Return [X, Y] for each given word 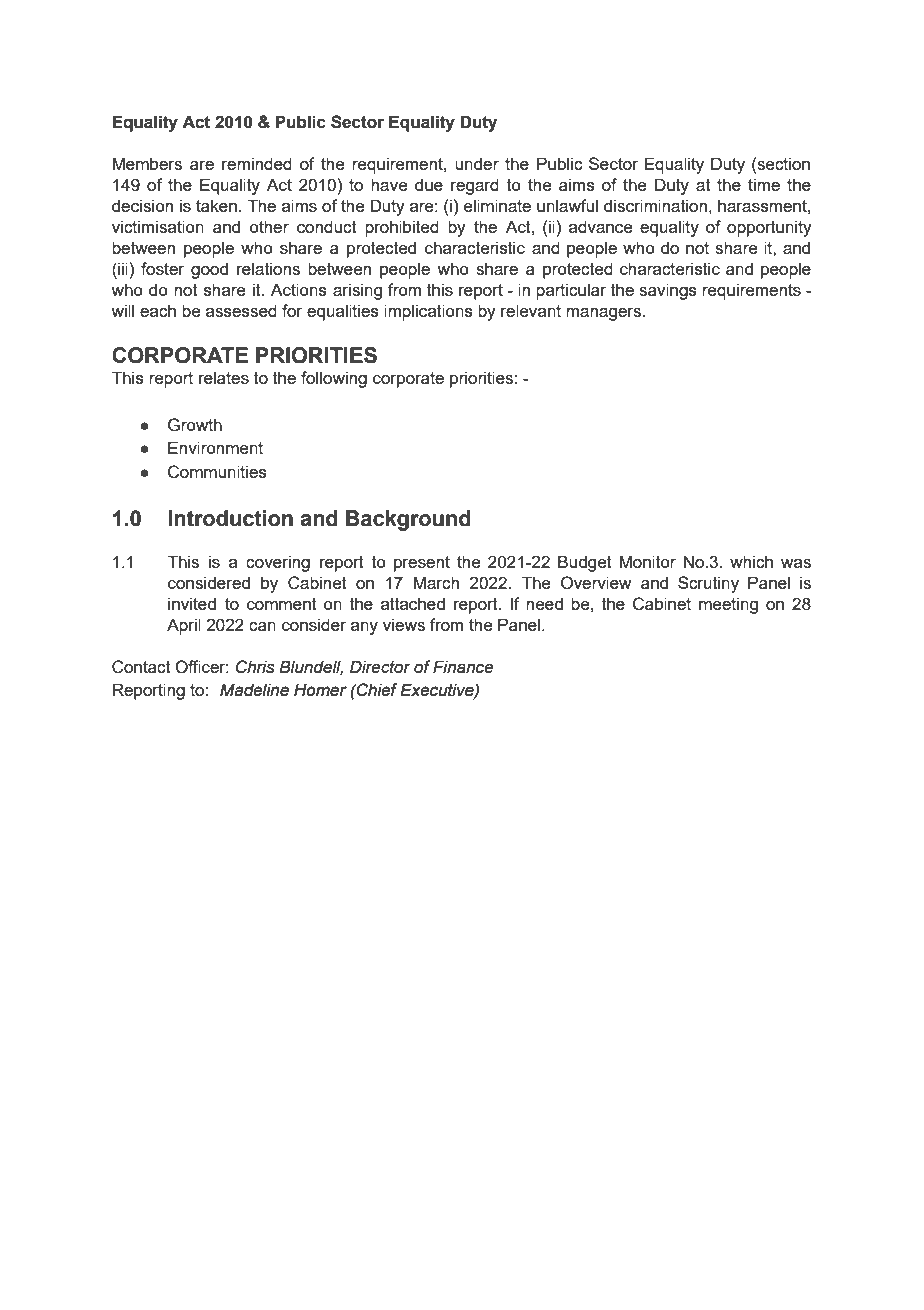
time [764, 184]
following [334, 379]
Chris [255, 667]
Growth [195, 425]
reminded [257, 163]
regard [475, 186]
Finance [463, 667]
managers [605, 314]
